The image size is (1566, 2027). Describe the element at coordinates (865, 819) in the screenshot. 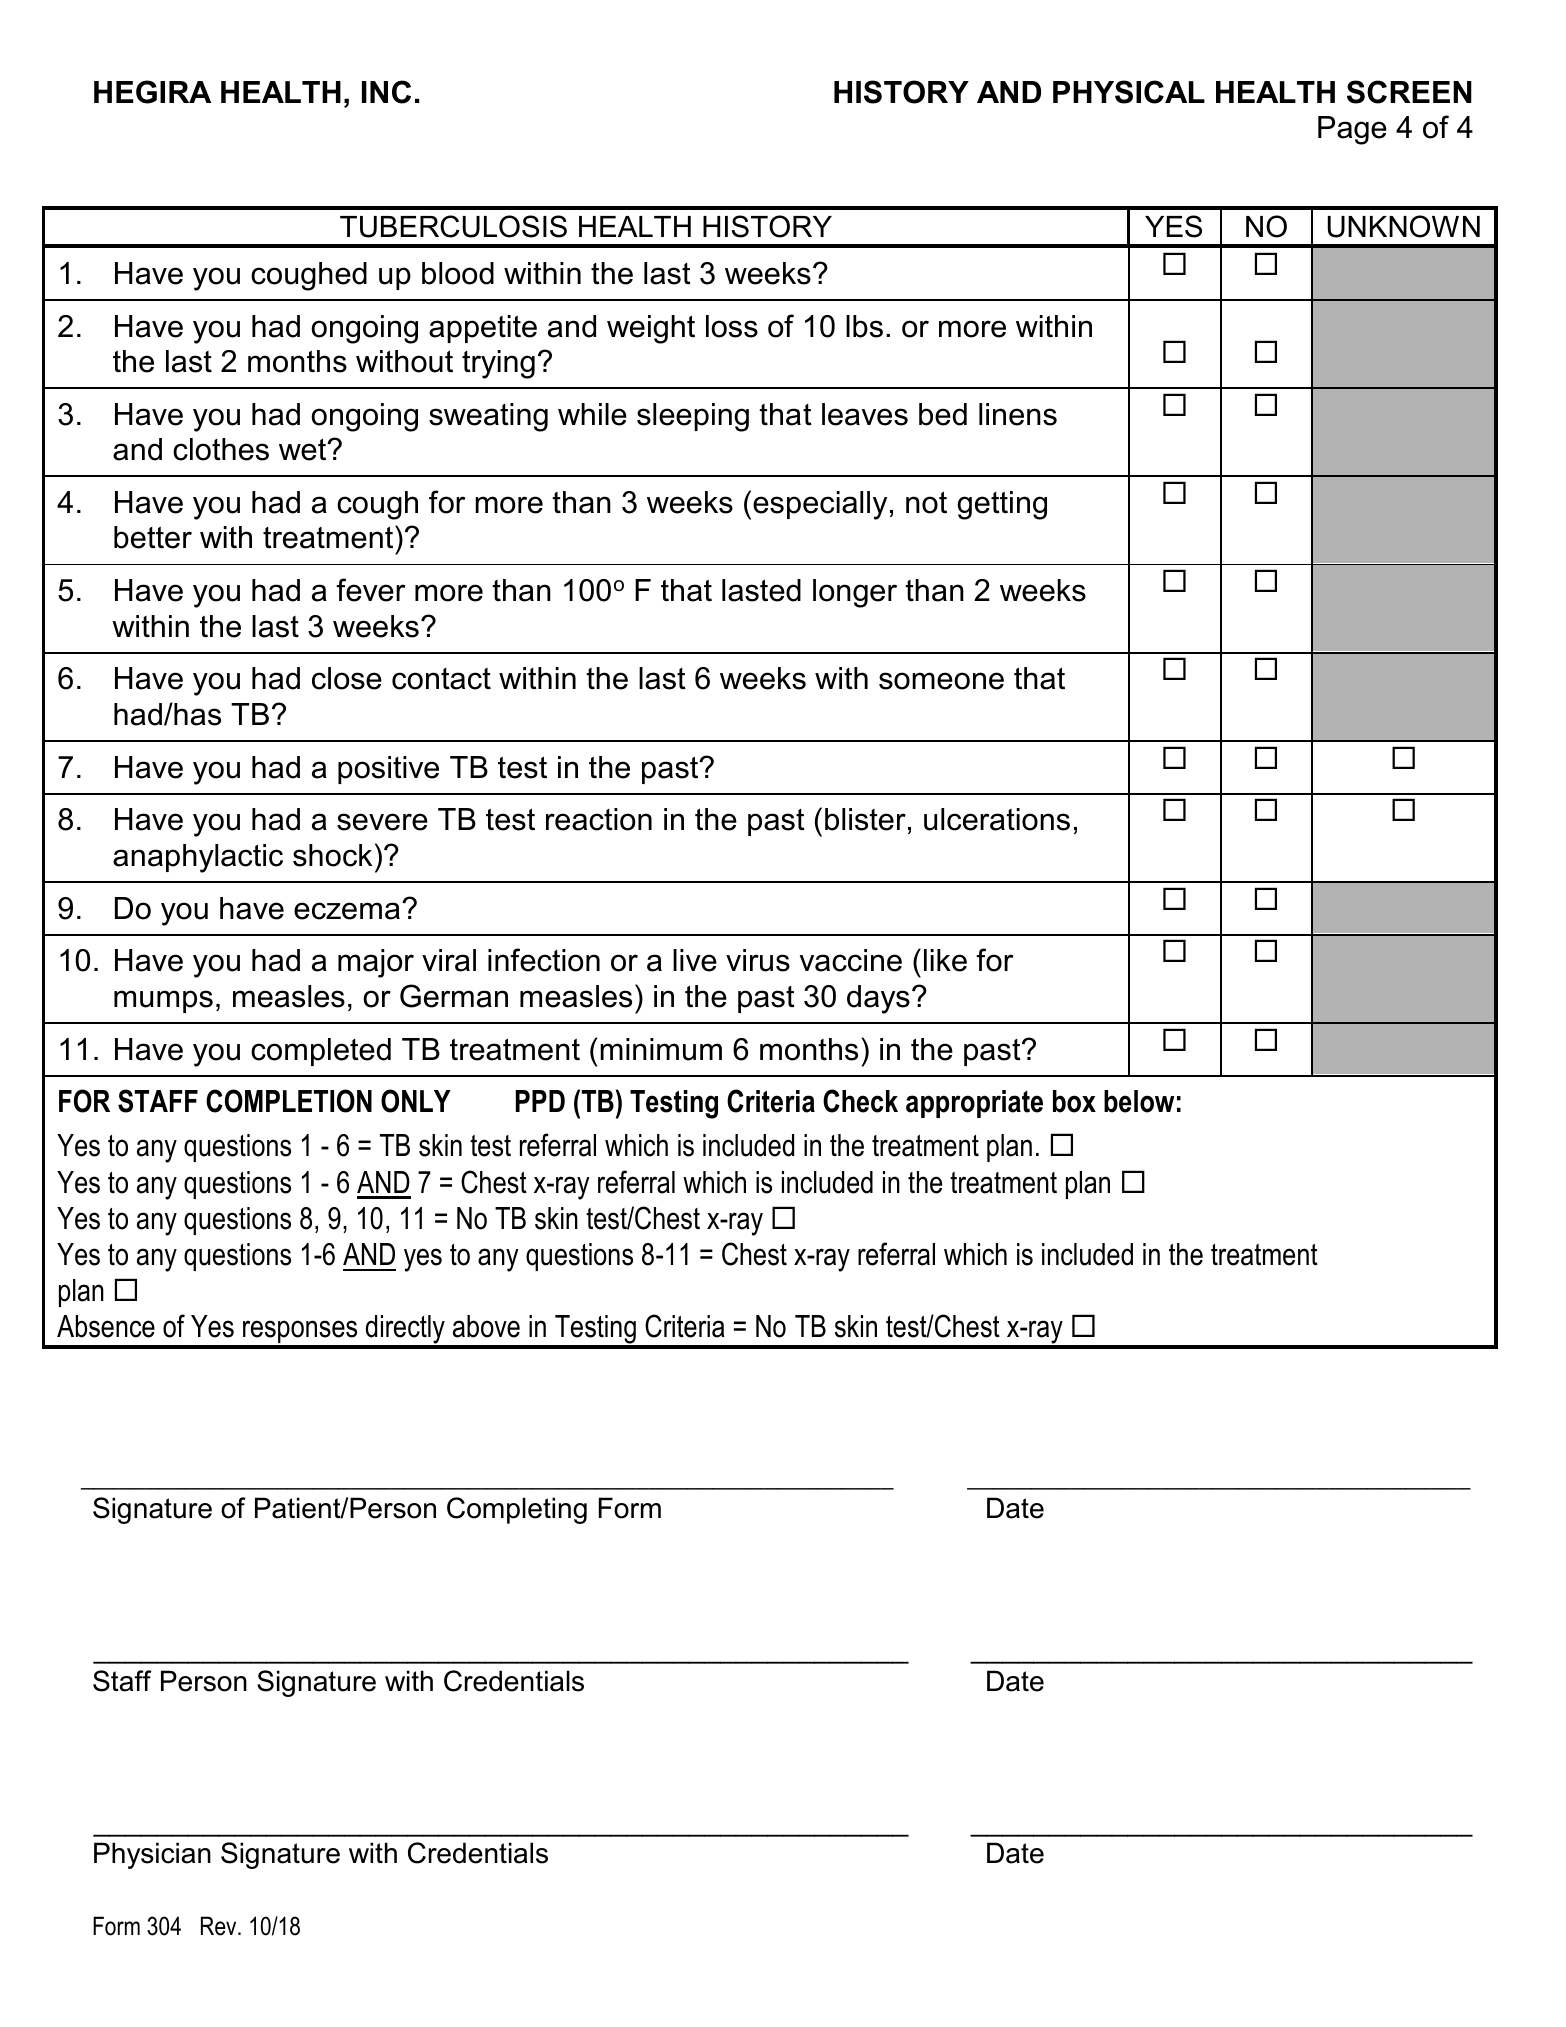

I see `blister` at that location.
